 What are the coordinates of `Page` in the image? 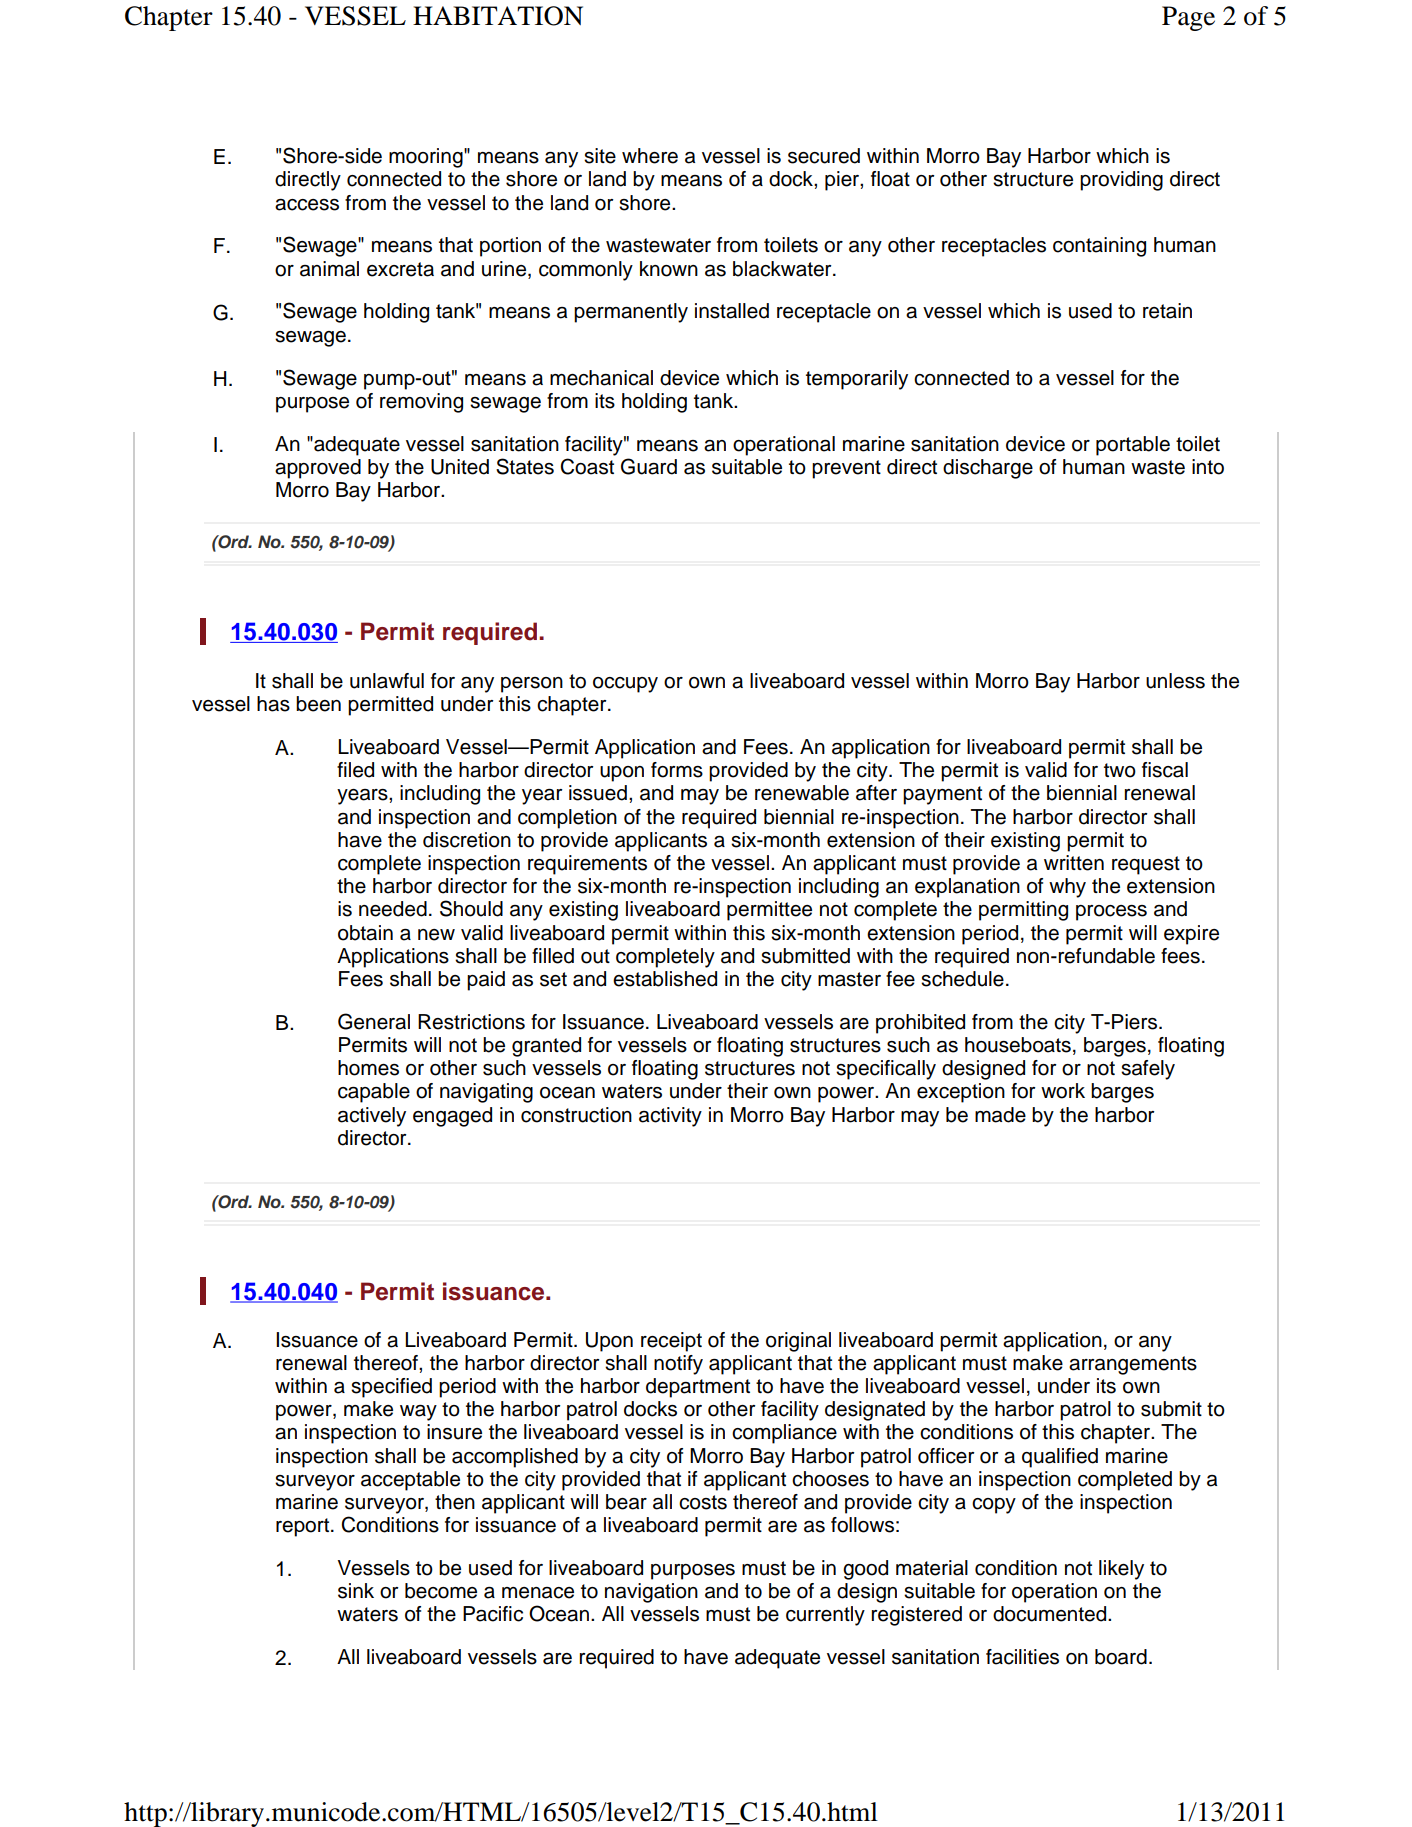 It's located at (1188, 18).
